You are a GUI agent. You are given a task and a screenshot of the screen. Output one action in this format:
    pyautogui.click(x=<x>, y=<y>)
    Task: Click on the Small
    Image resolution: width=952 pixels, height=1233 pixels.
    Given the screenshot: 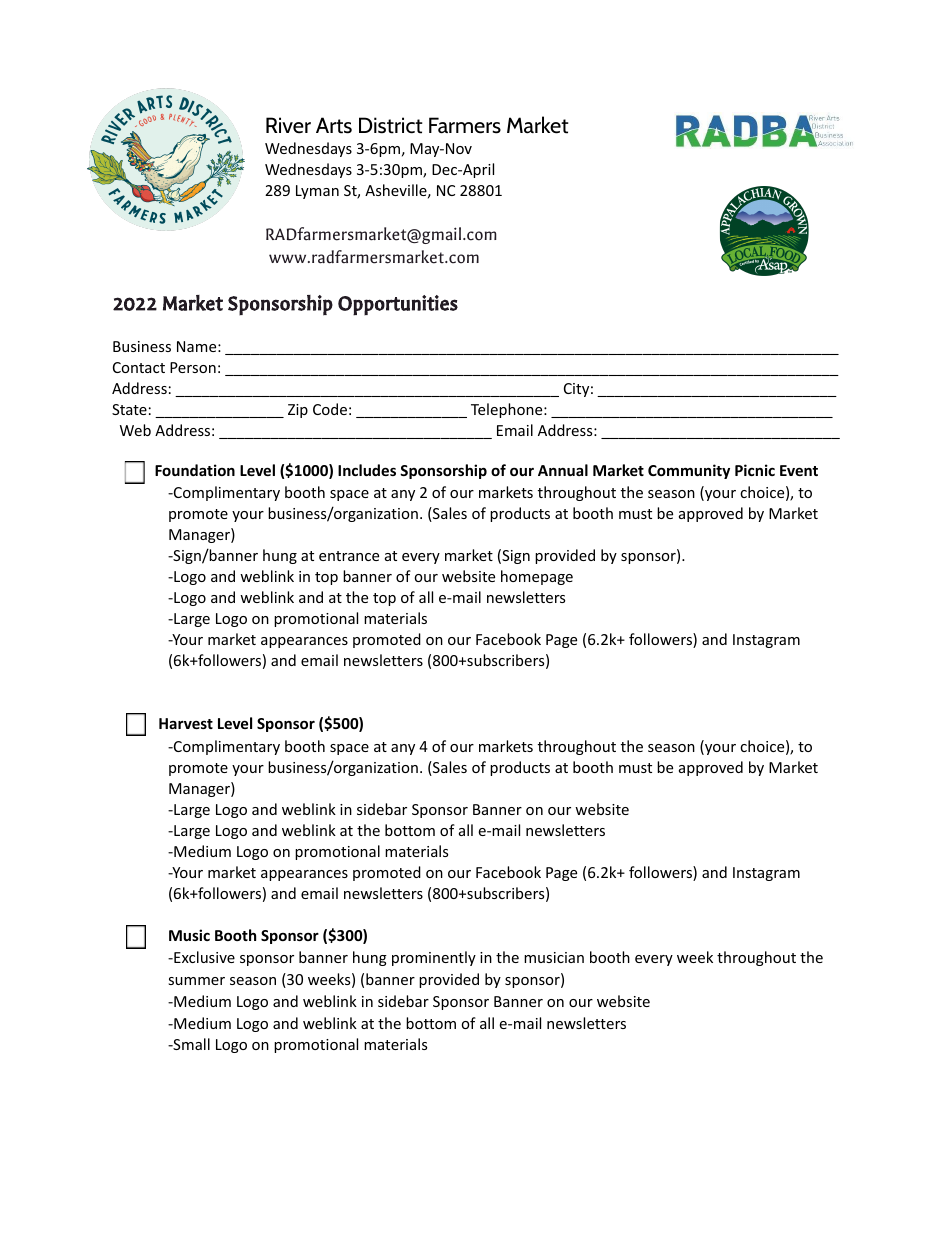 What is the action you would take?
    pyautogui.click(x=190, y=1044)
